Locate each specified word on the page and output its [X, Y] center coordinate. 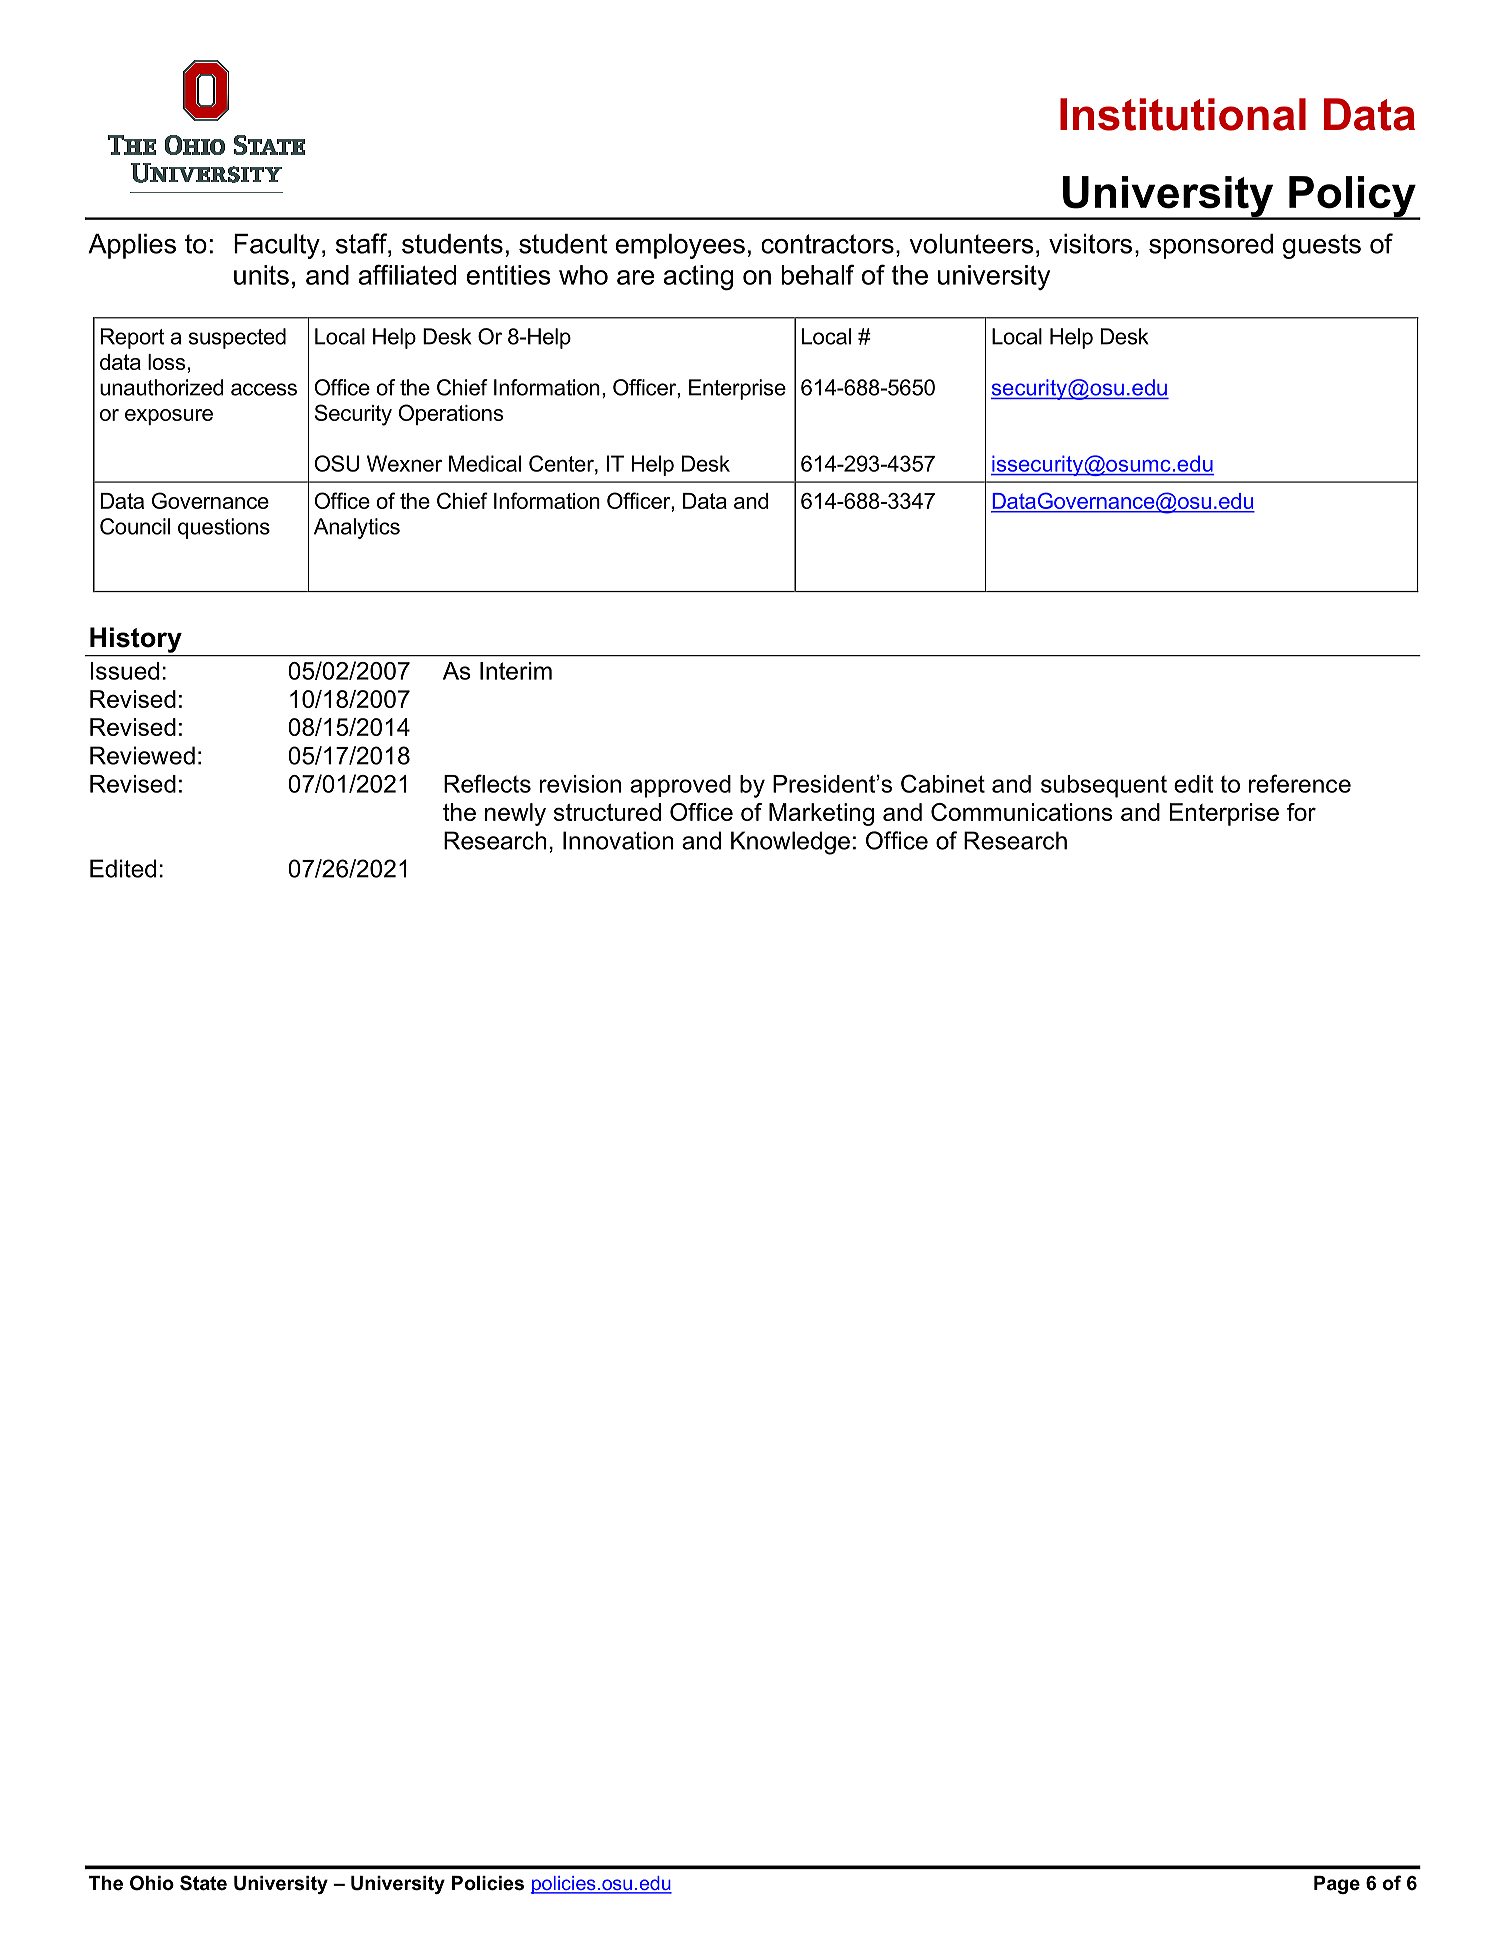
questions [224, 528]
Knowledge [790, 843]
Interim [516, 671]
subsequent [1104, 786]
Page [1337, 1885]
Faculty [277, 246]
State [203, 1883]
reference [1300, 783]
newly [515, 814]
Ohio [152, 1883]
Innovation [618, 840]
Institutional [1183, 114]
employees [680, 246]
